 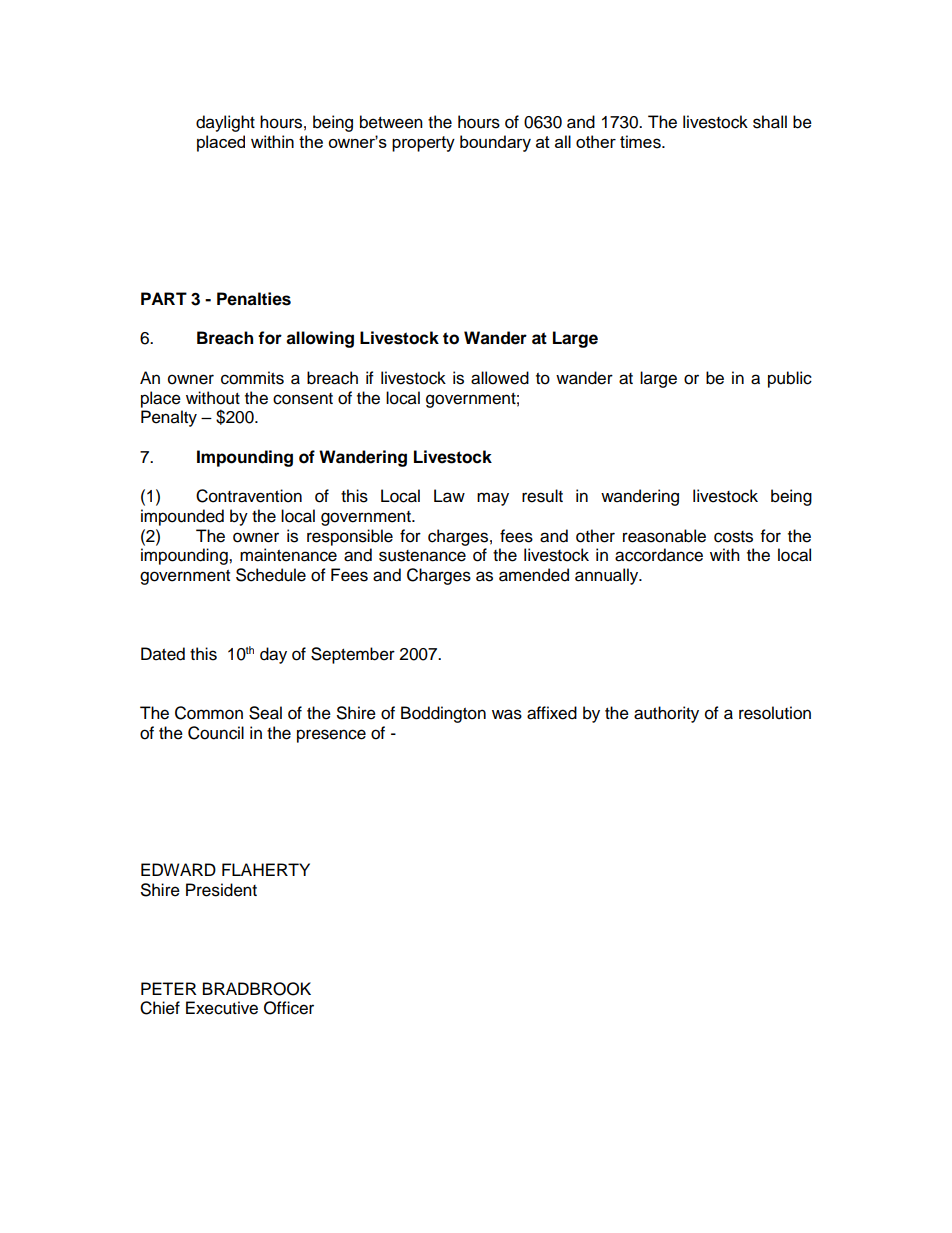 What do you see at coordinates (225, 123) in the screenshot?
I see `daylight` at bounding box center [225, 123].
